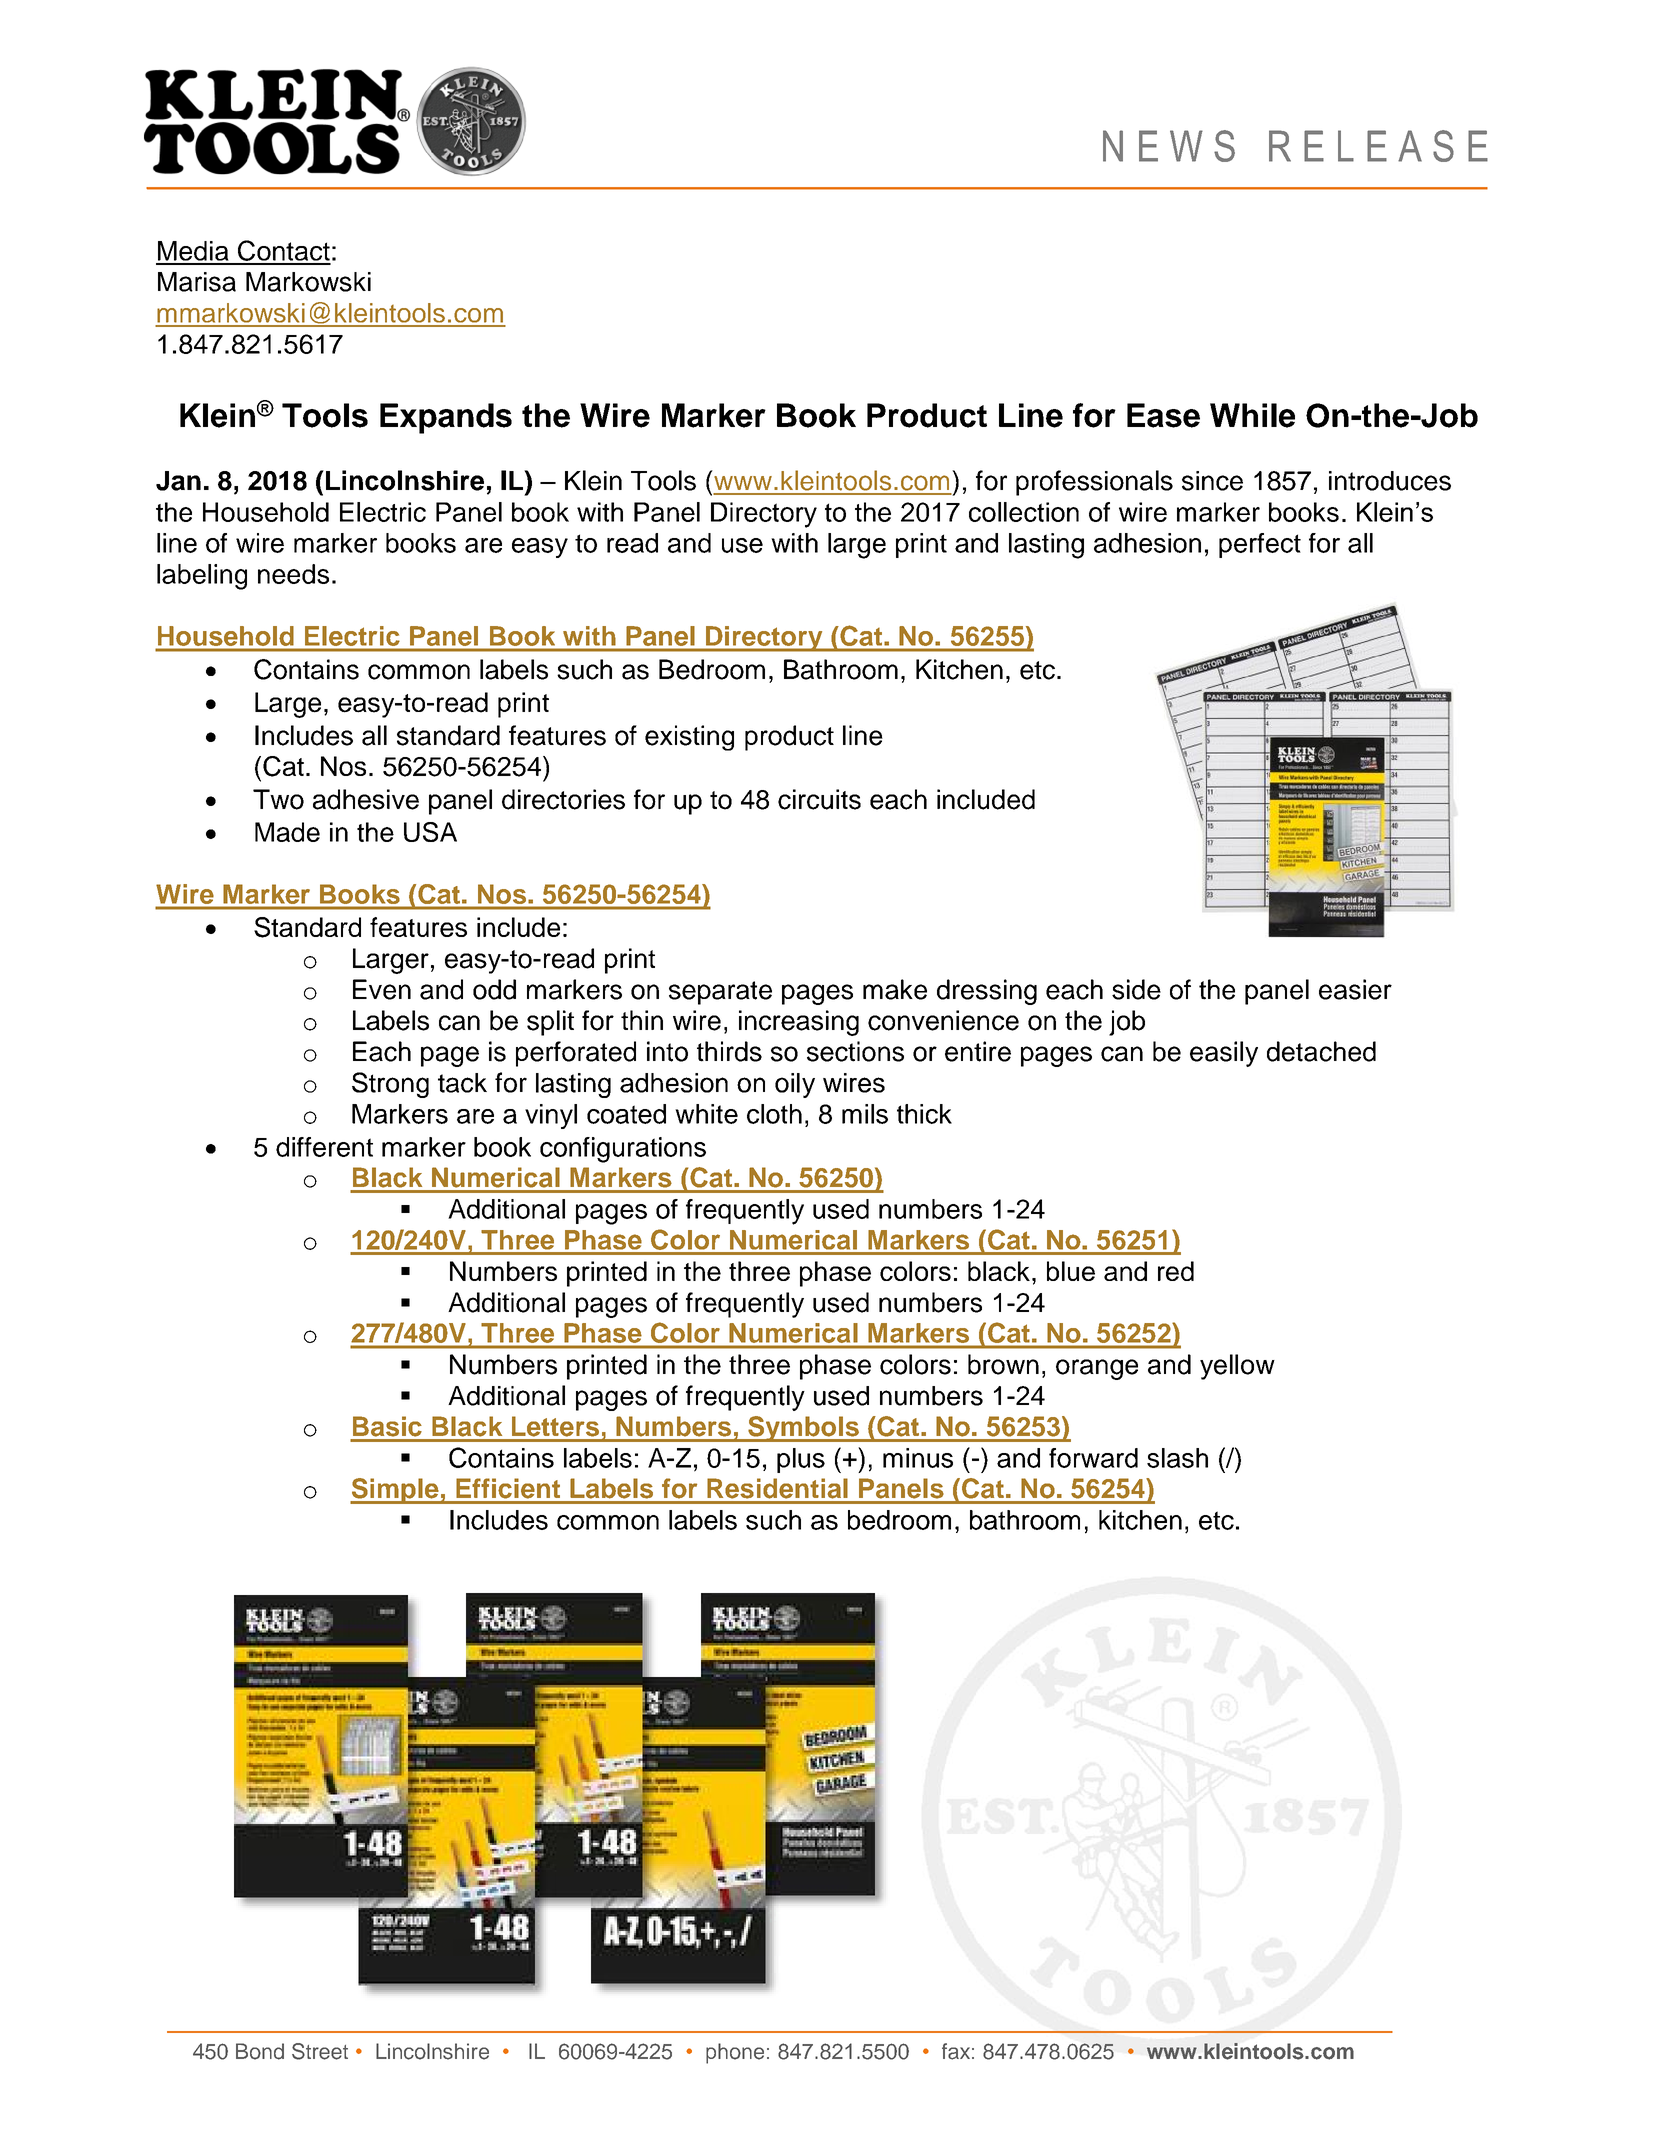 Image resolution: width=1656 pixels, height=2142 pixels. What do you see at coordinates (320, 2051) in the screenshot?
I see `Street` at bounding box center [320, 2051].
